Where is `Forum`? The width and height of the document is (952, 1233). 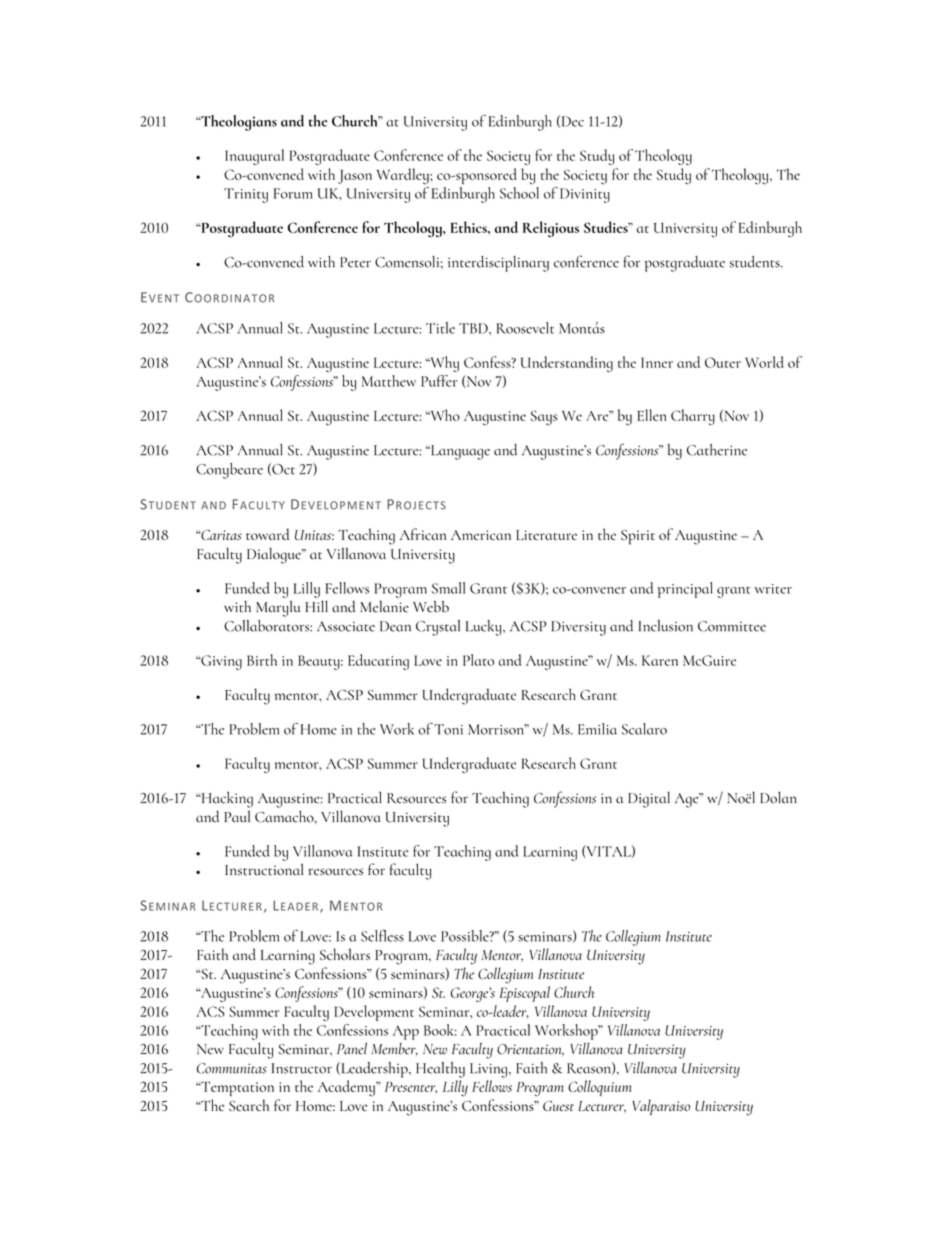
Forum is located at coordinates (293, 193).
